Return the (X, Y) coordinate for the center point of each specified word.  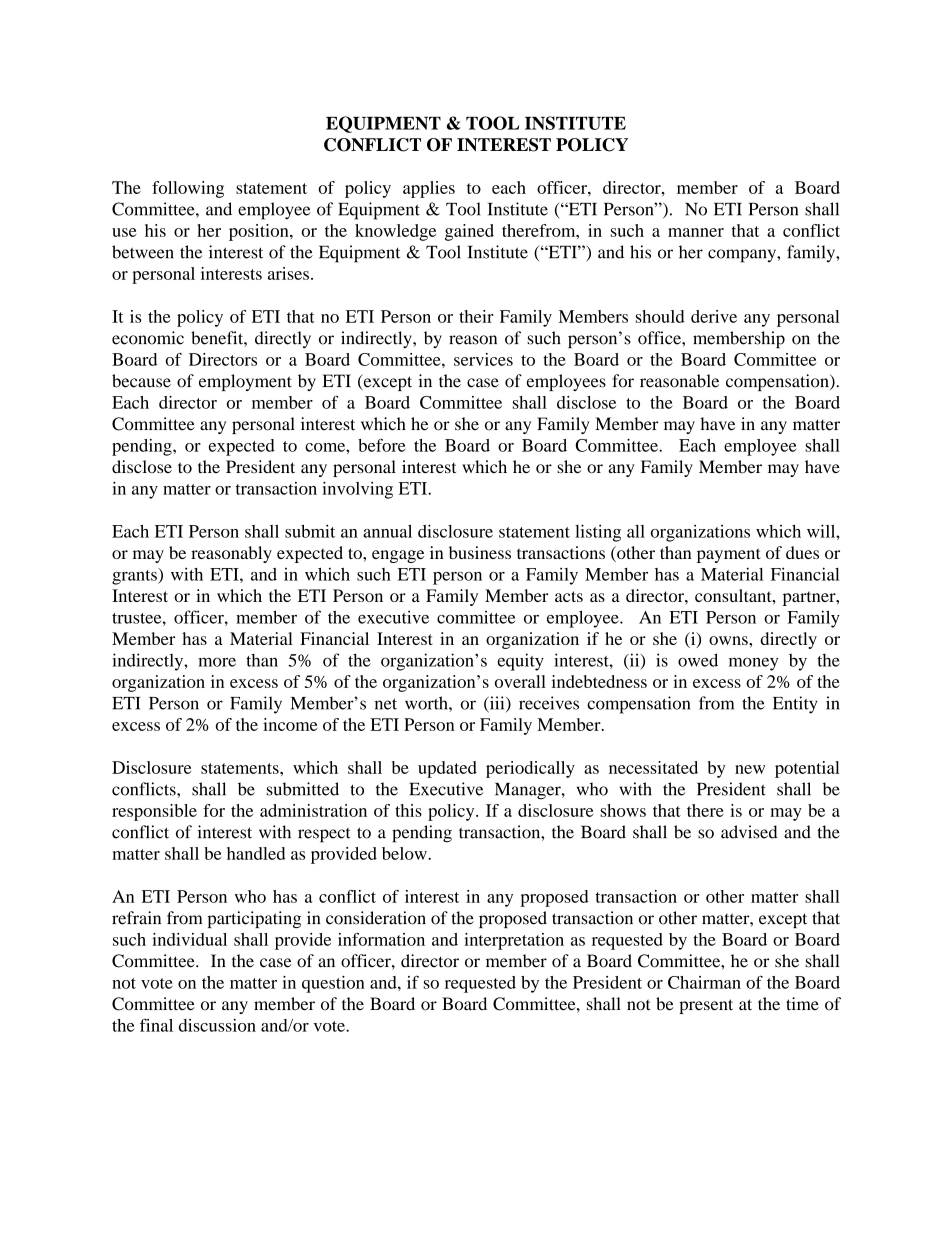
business (480, 552)
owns (729, 640)
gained (469, 232)
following (188, 189)
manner (696, 232)
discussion (217, 1025)
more (217, 662)
